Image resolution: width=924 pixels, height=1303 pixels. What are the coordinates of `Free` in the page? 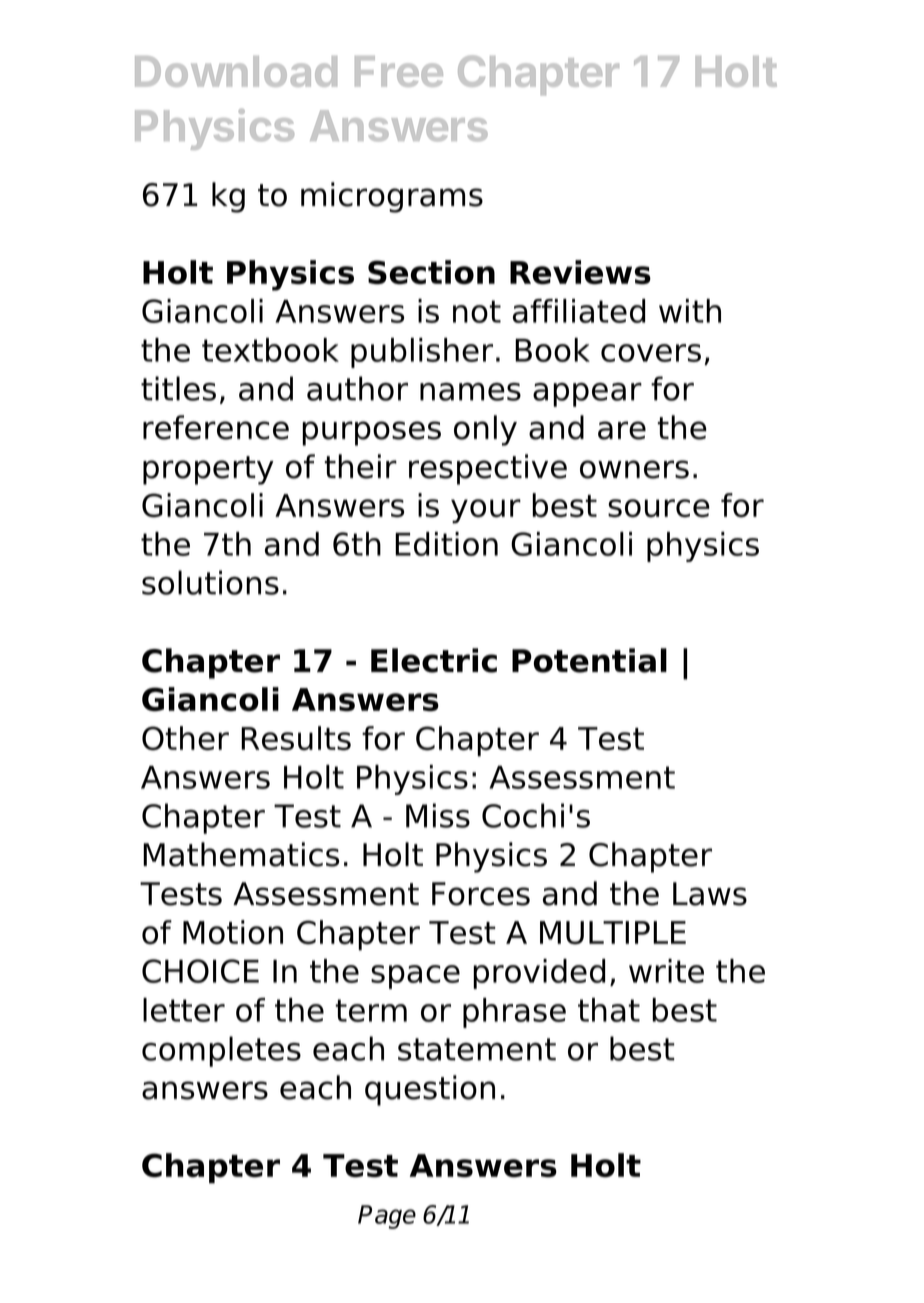 It's located at (399, 71).
